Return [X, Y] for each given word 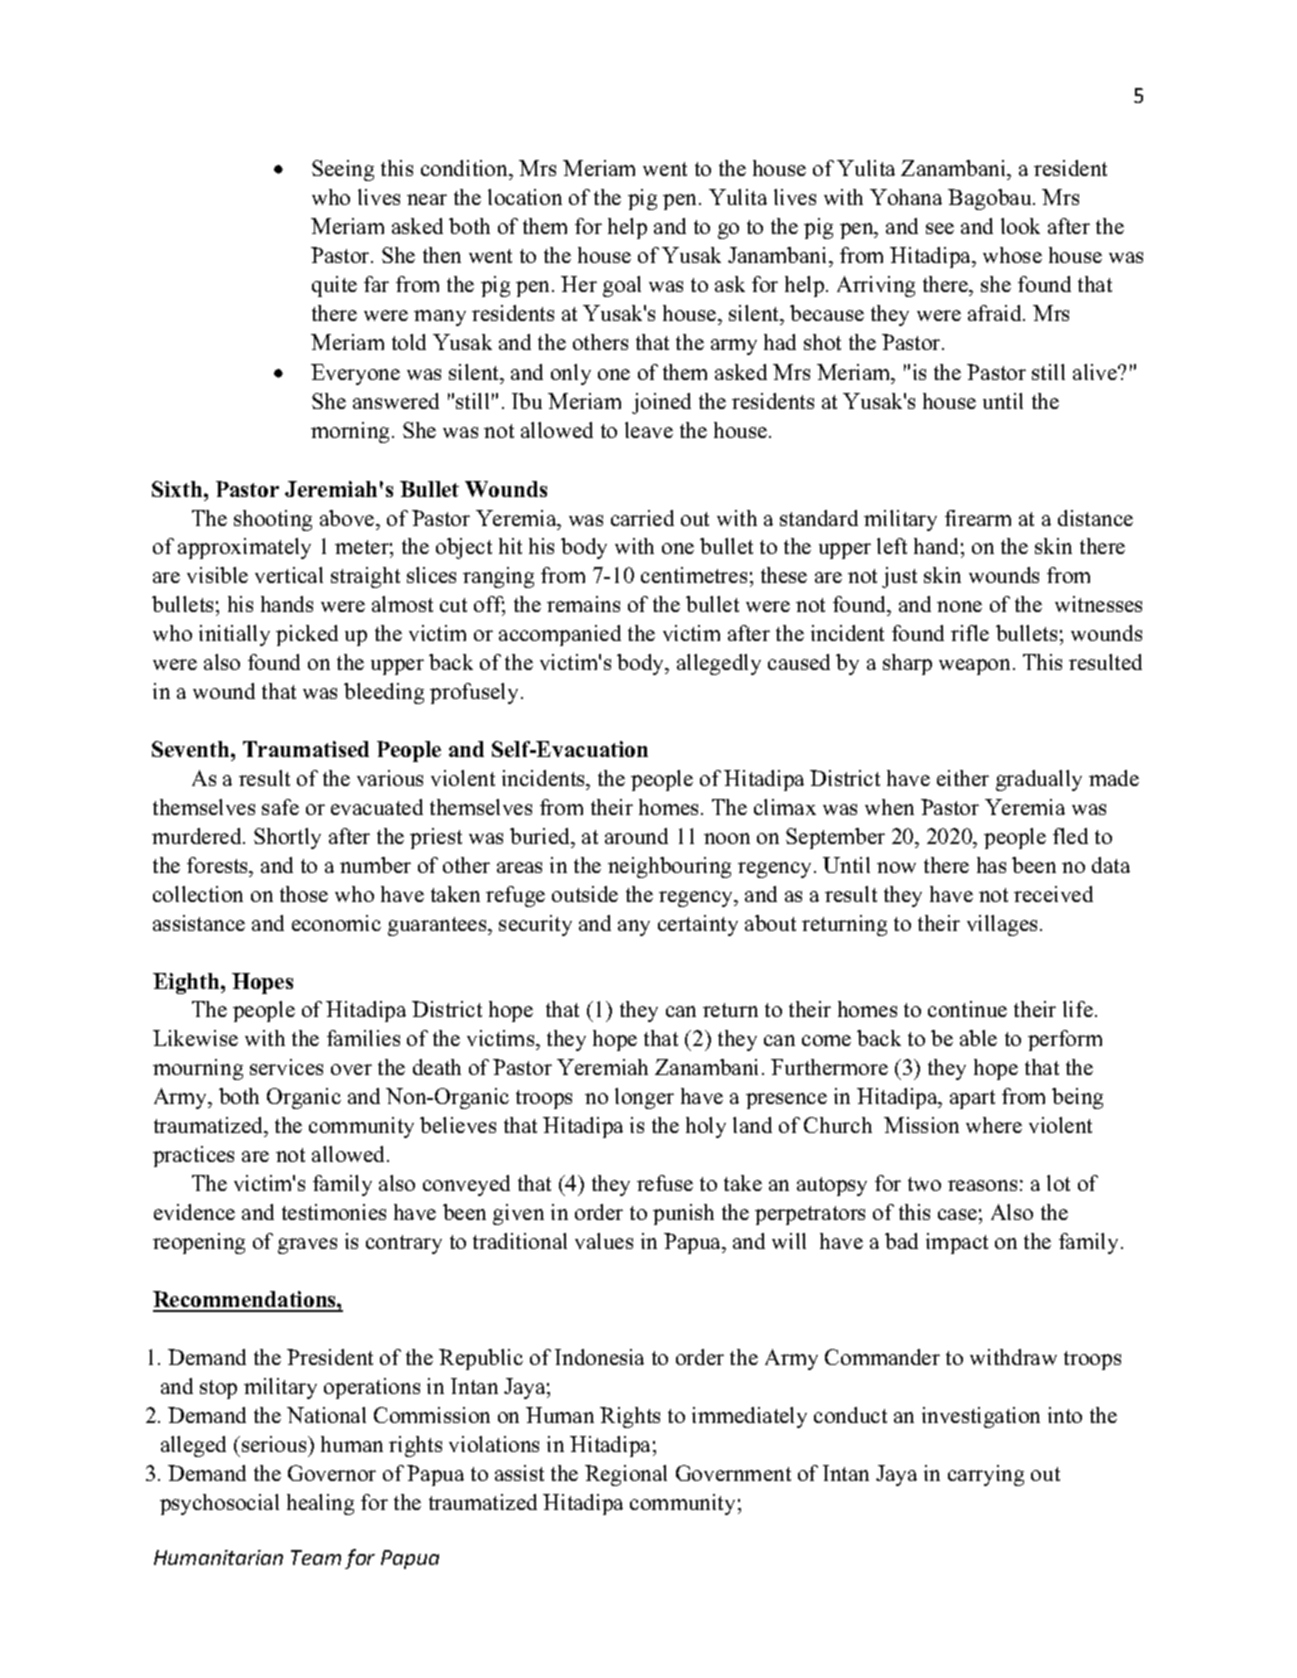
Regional [626, 1475]
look [1020, 226]
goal [622, 286]
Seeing [343, 170]
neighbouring [669, 867]
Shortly [287, 838]
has [991, 865]
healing [320, 1504]
